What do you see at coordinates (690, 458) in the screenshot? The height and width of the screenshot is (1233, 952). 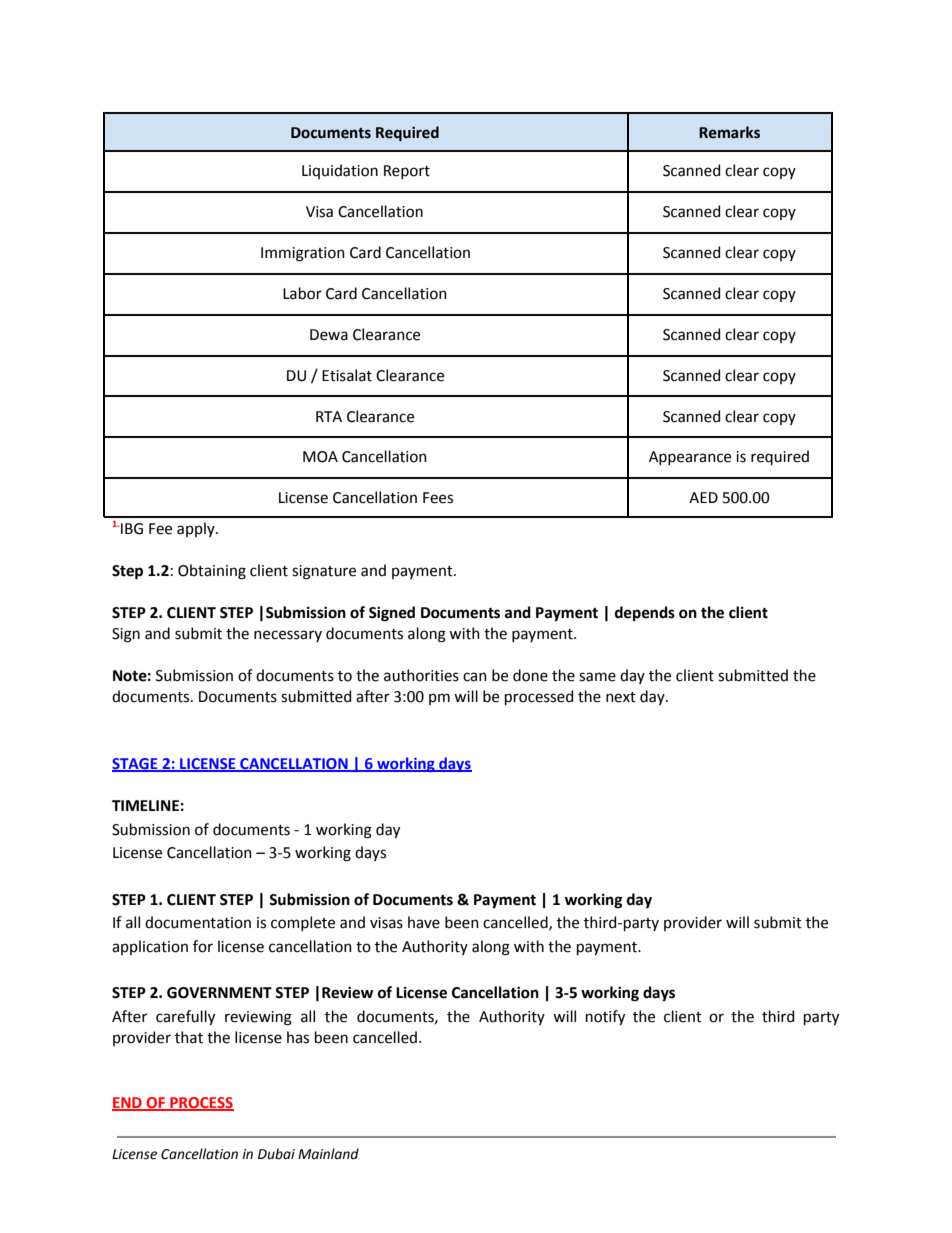 I see `Appearance` at bounding box center [690, 458].
